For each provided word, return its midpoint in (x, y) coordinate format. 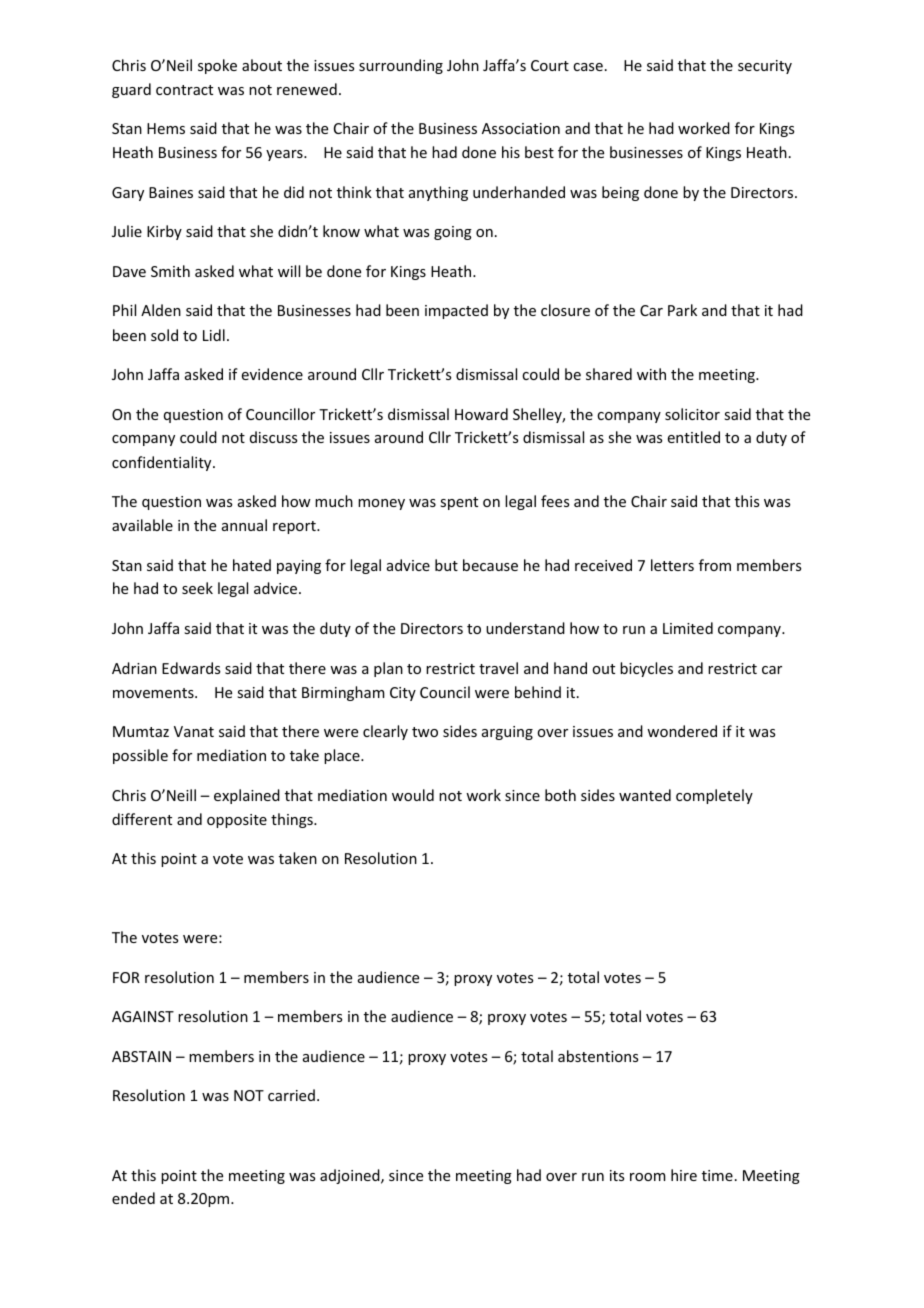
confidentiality (163, 463)
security (765, 67)
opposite (237, 821)
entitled (694, 437)
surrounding (401, 66)
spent (459, 503)
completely (714, 796)
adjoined (351, 1176)
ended (133, 1198)
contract (184, 90)
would (413, 795)
